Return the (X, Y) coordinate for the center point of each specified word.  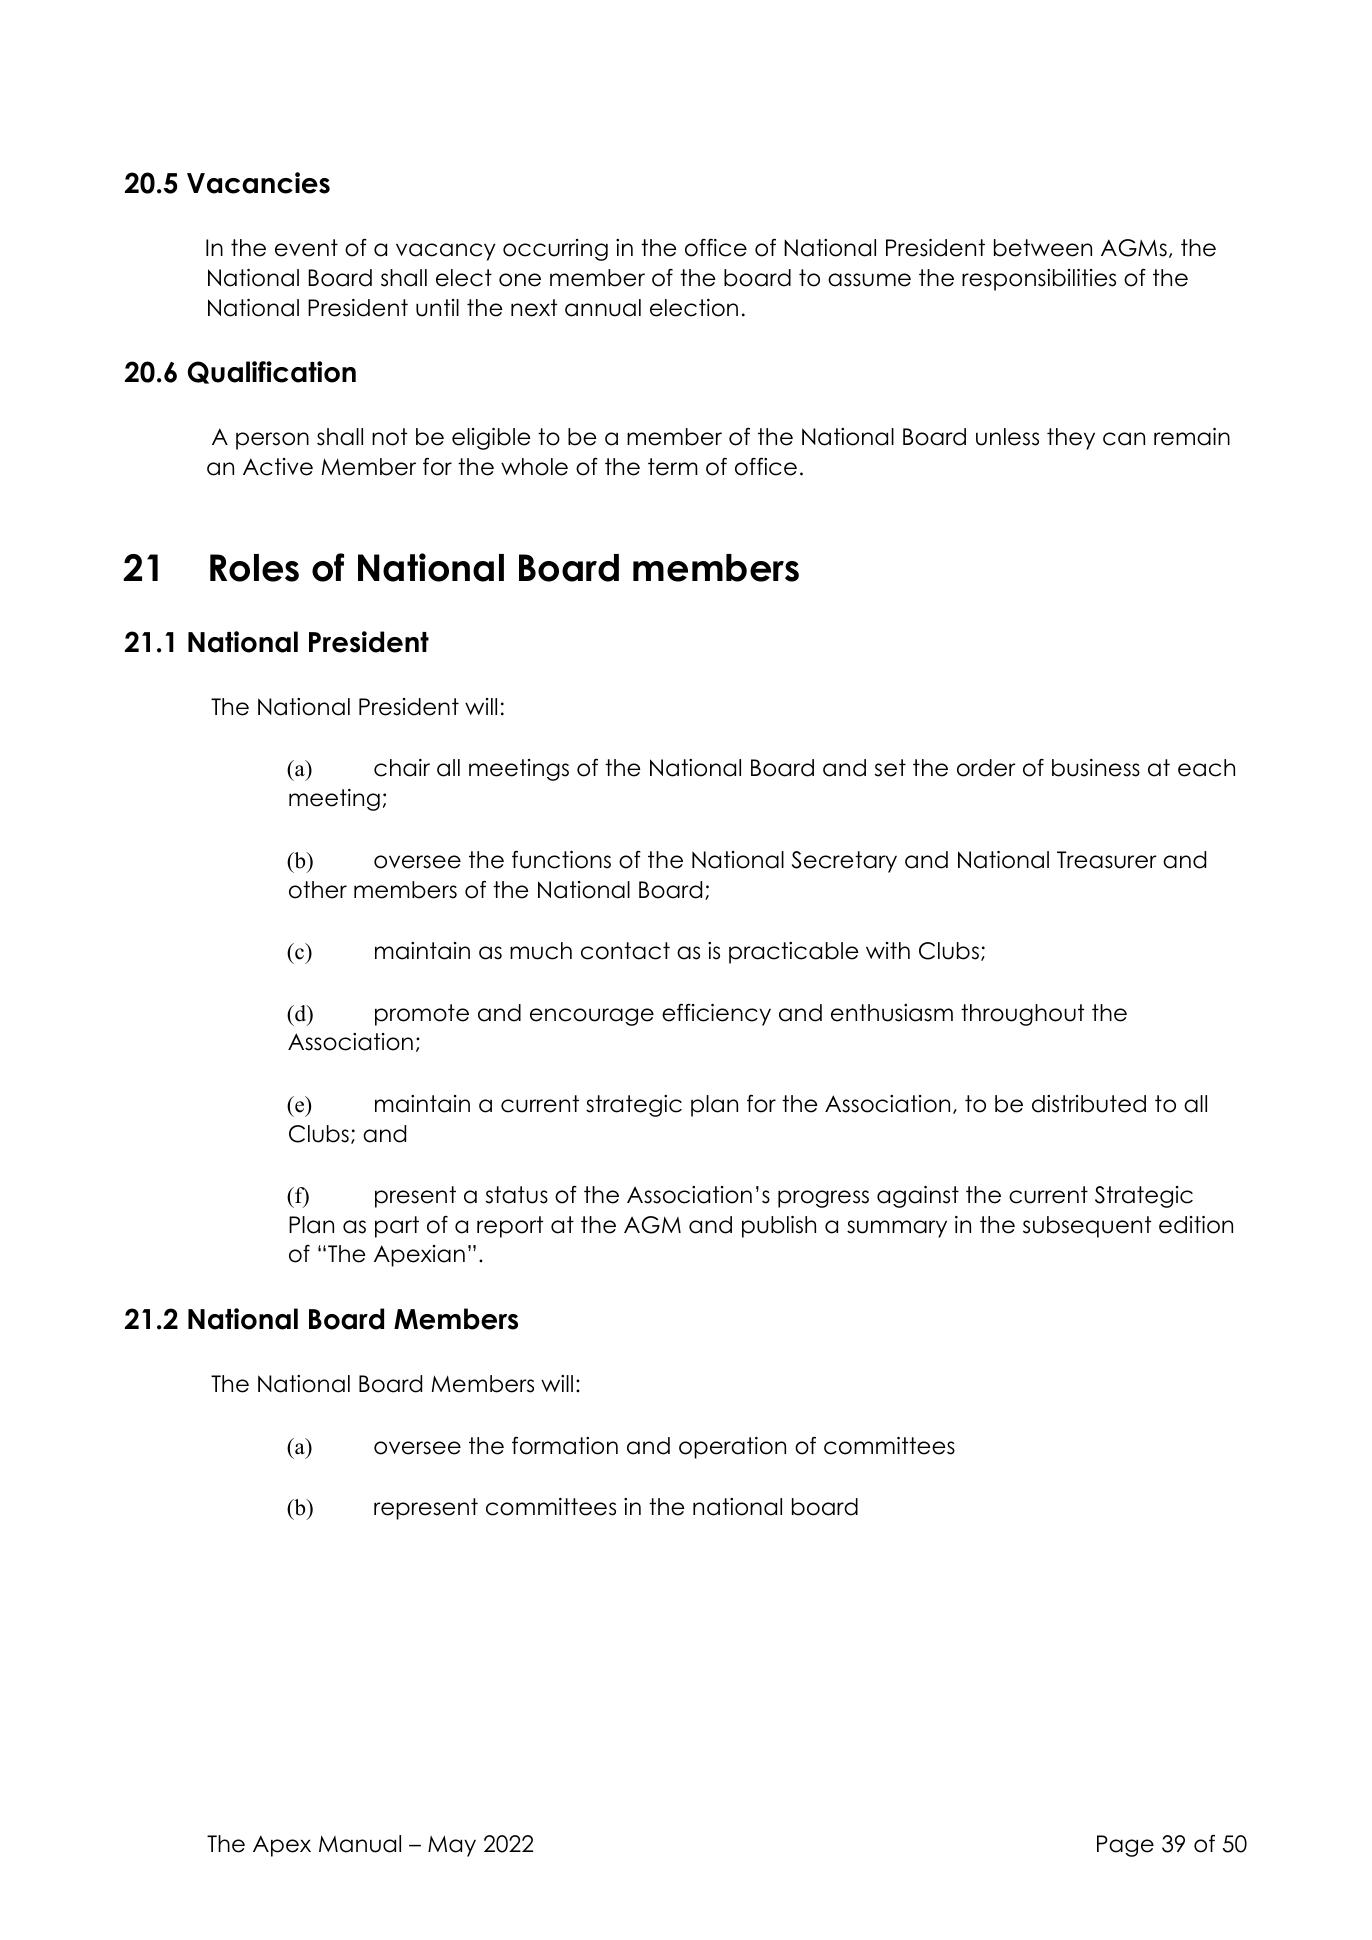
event (306, 248)
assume (869, 280)
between (1043, 248)
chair (402, 768)
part (397, 1227)
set (890, 768)
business (1096, 768)
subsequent (1087, 1227)
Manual (360, 1844)
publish (779, 1227)
